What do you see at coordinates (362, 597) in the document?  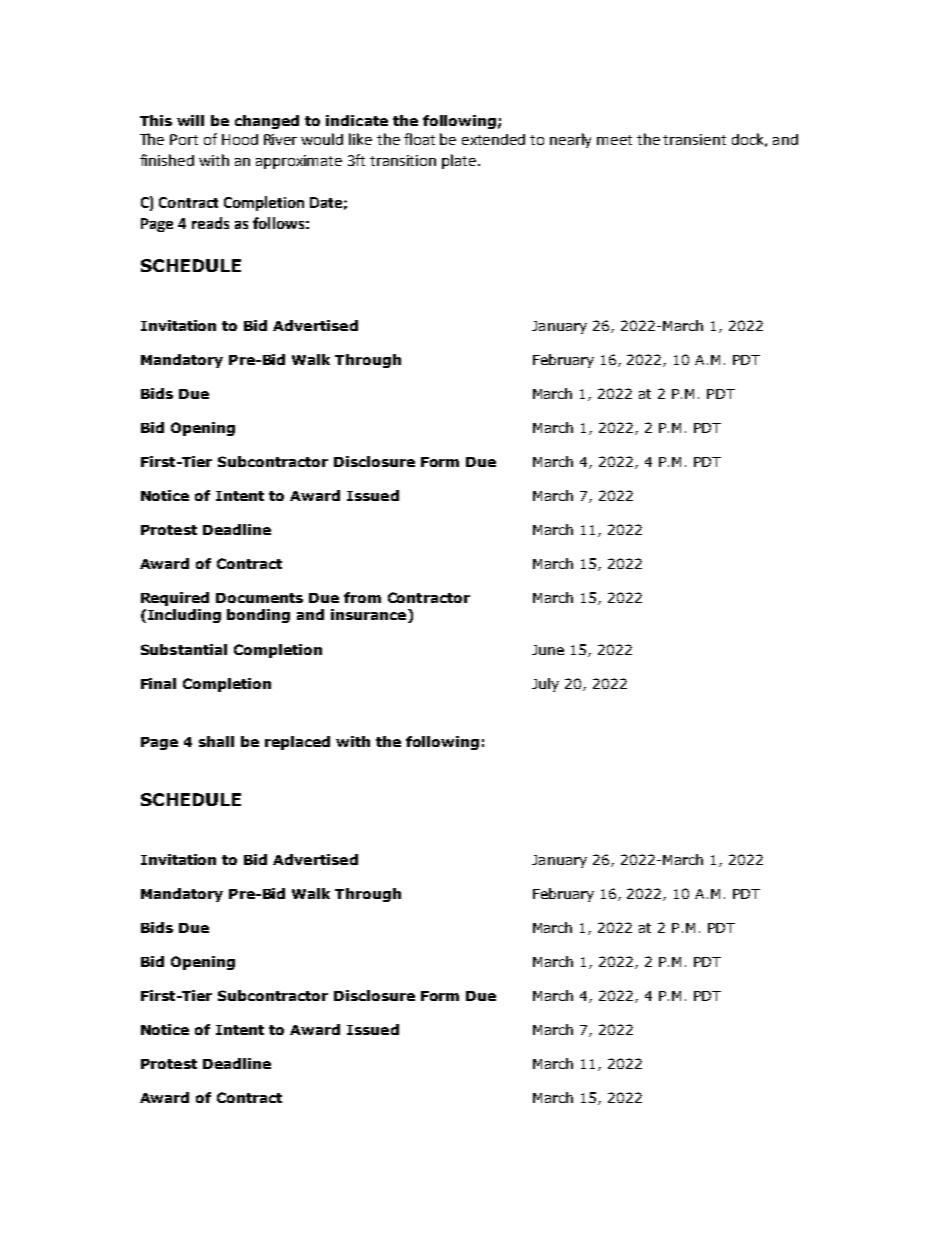 I see `from` at bounding box center [362, 597].
